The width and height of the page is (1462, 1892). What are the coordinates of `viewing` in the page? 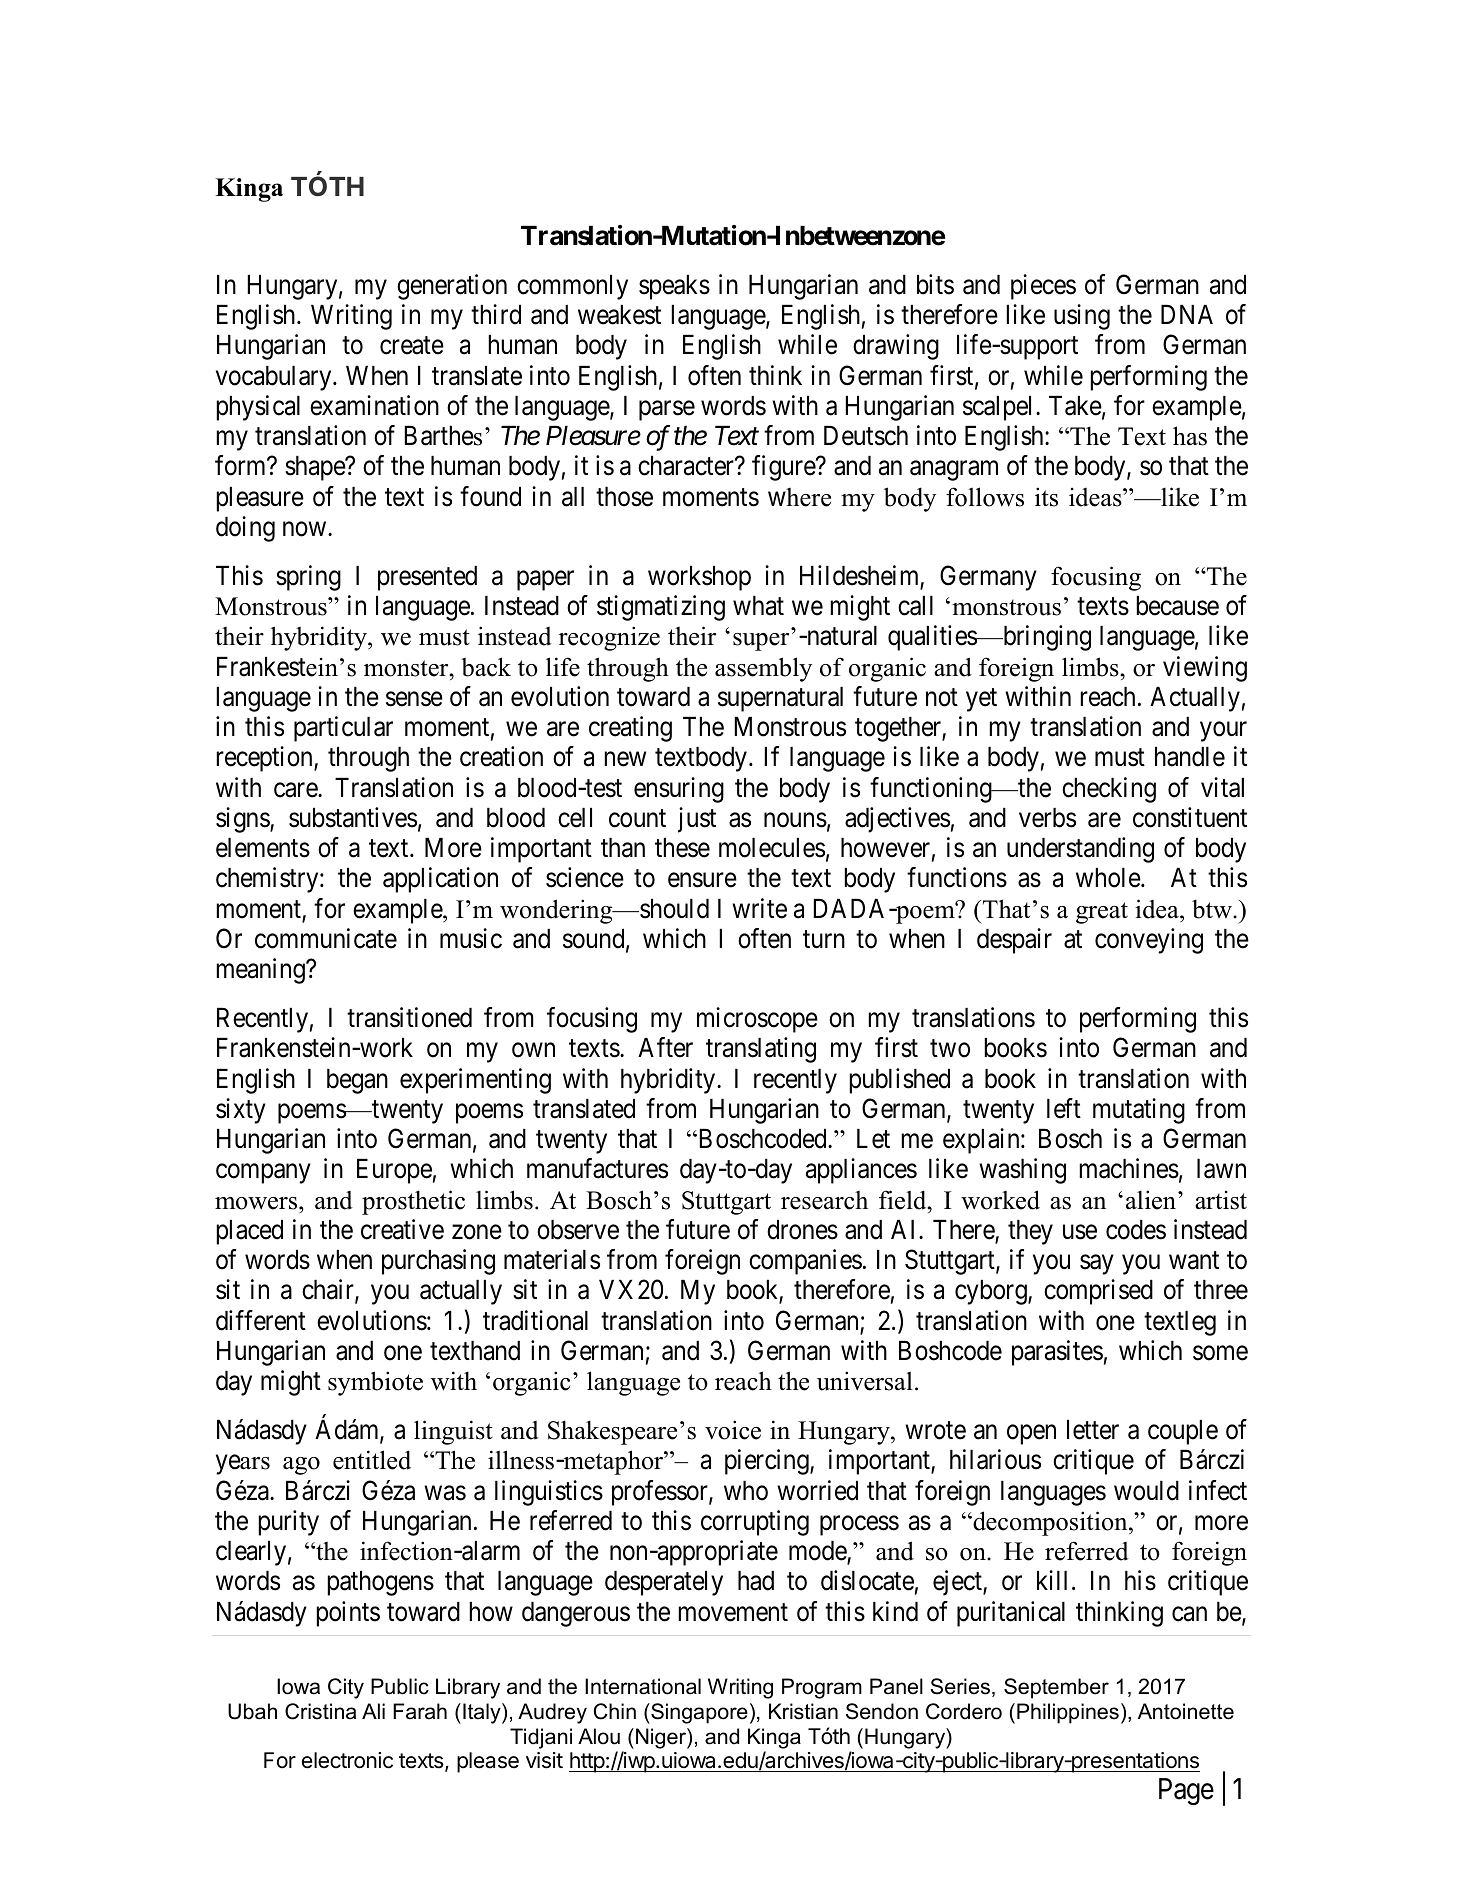 It's located at (1205, 669).
